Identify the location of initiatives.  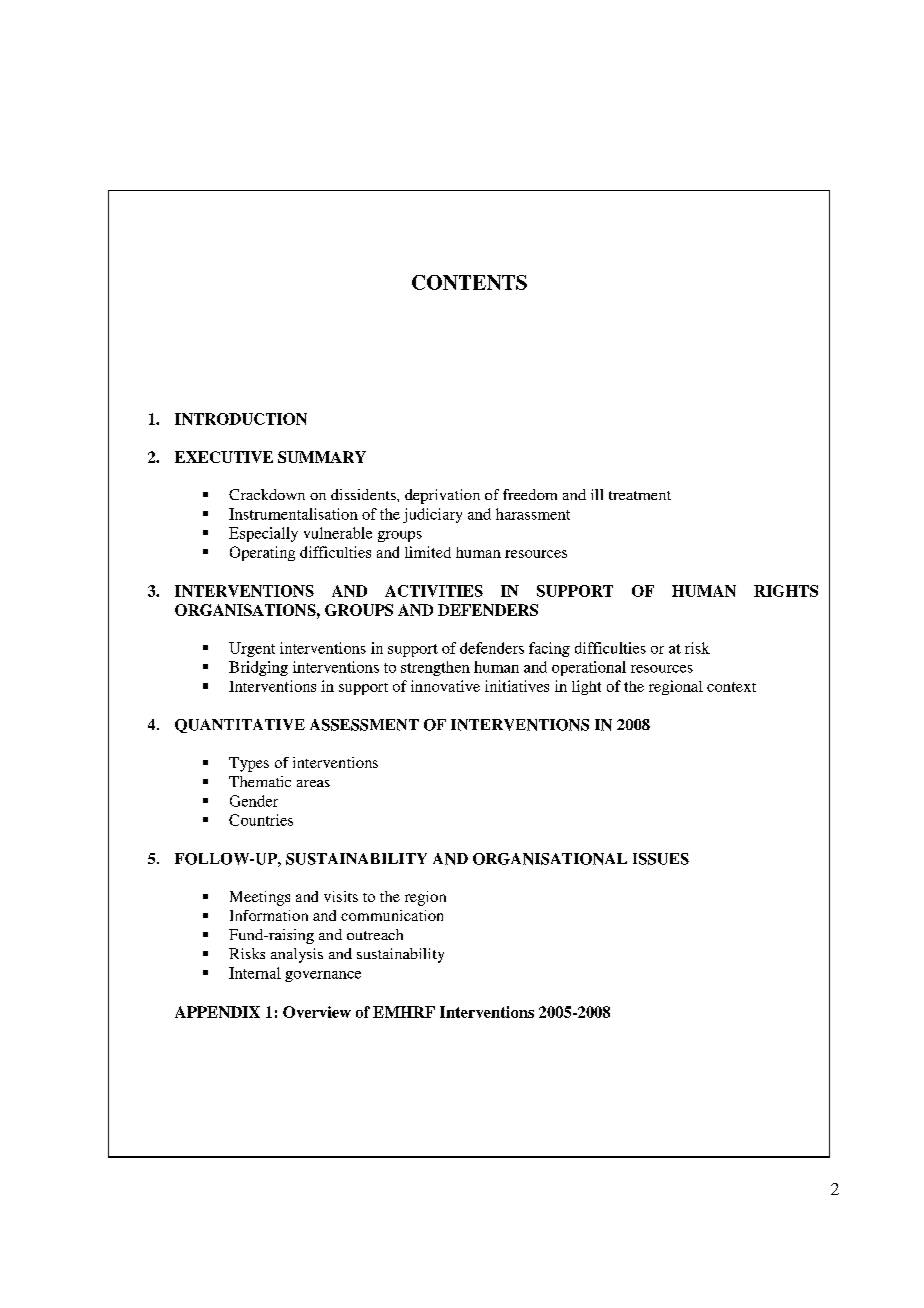
(517, 686).
